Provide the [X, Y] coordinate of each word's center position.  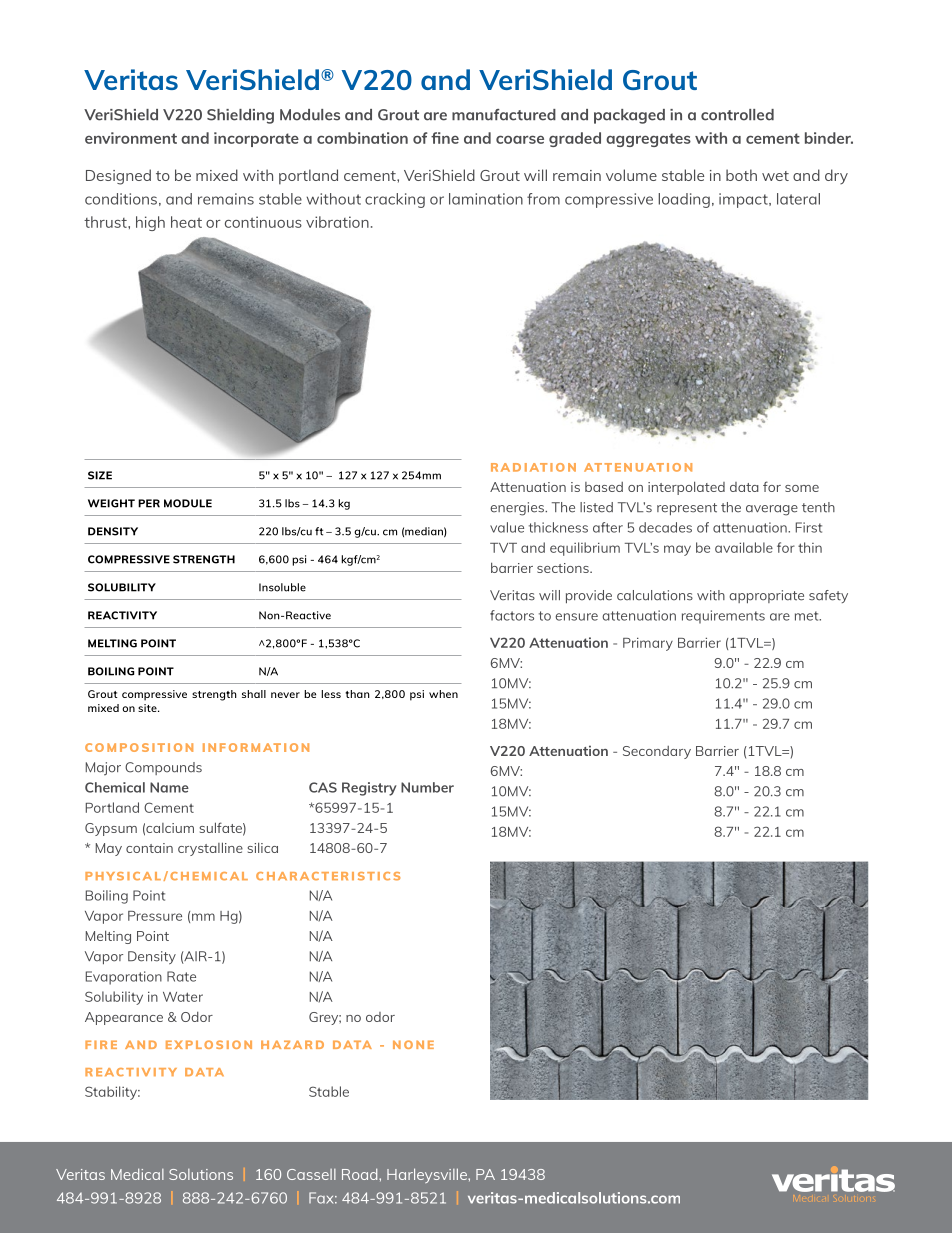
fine [445, 138]
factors [512, 615]
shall [254, 694]
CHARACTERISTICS [328, 876]
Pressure [155, 916]
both [741, 175]
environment [131, 138]
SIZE [100, 475]
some [802, 488]
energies [518, 509]
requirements [723, 617]
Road [361, 1174]
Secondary [657, 752]
